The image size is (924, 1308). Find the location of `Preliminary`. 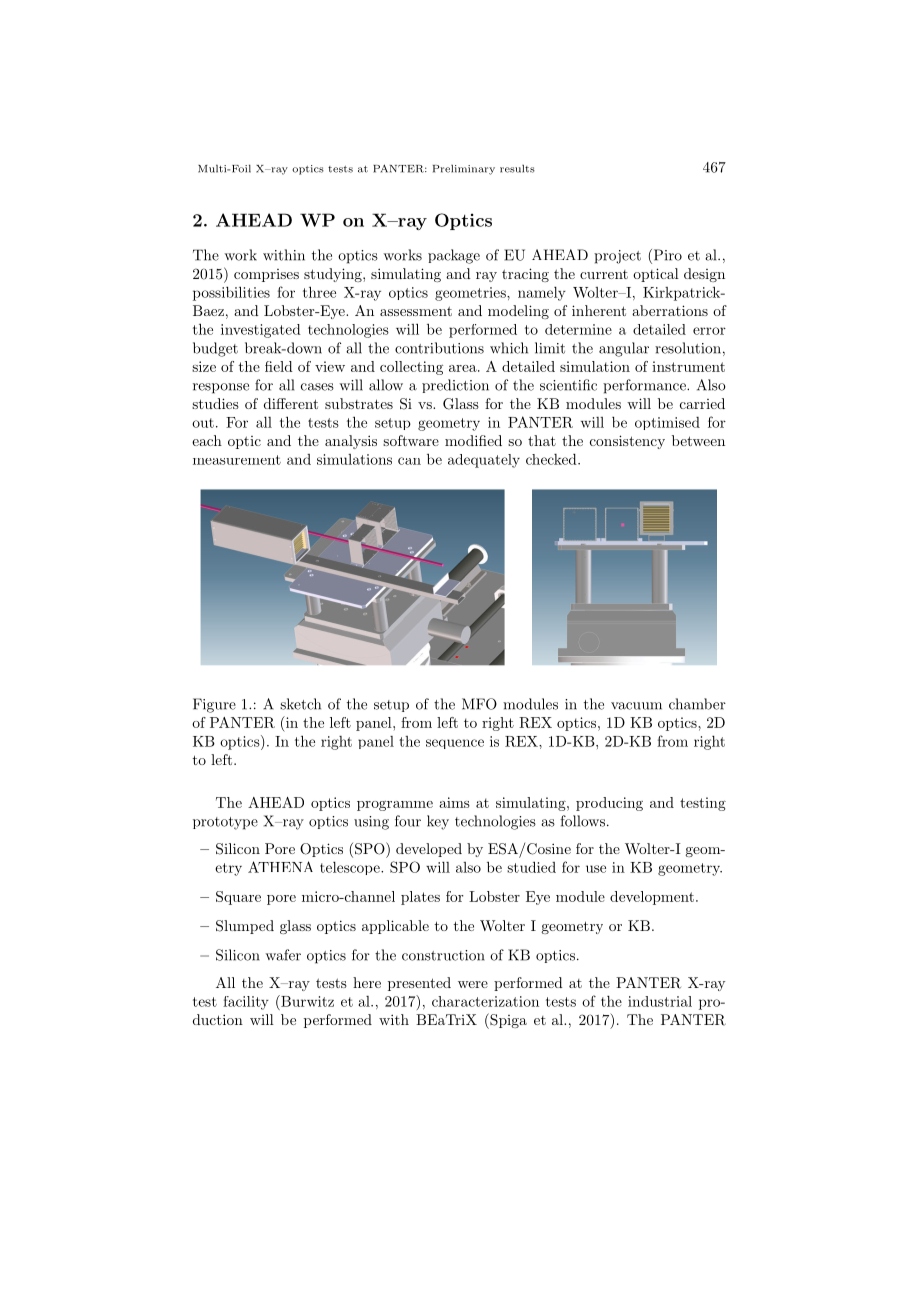

Preliminary is located at coordinates (464, 170).
